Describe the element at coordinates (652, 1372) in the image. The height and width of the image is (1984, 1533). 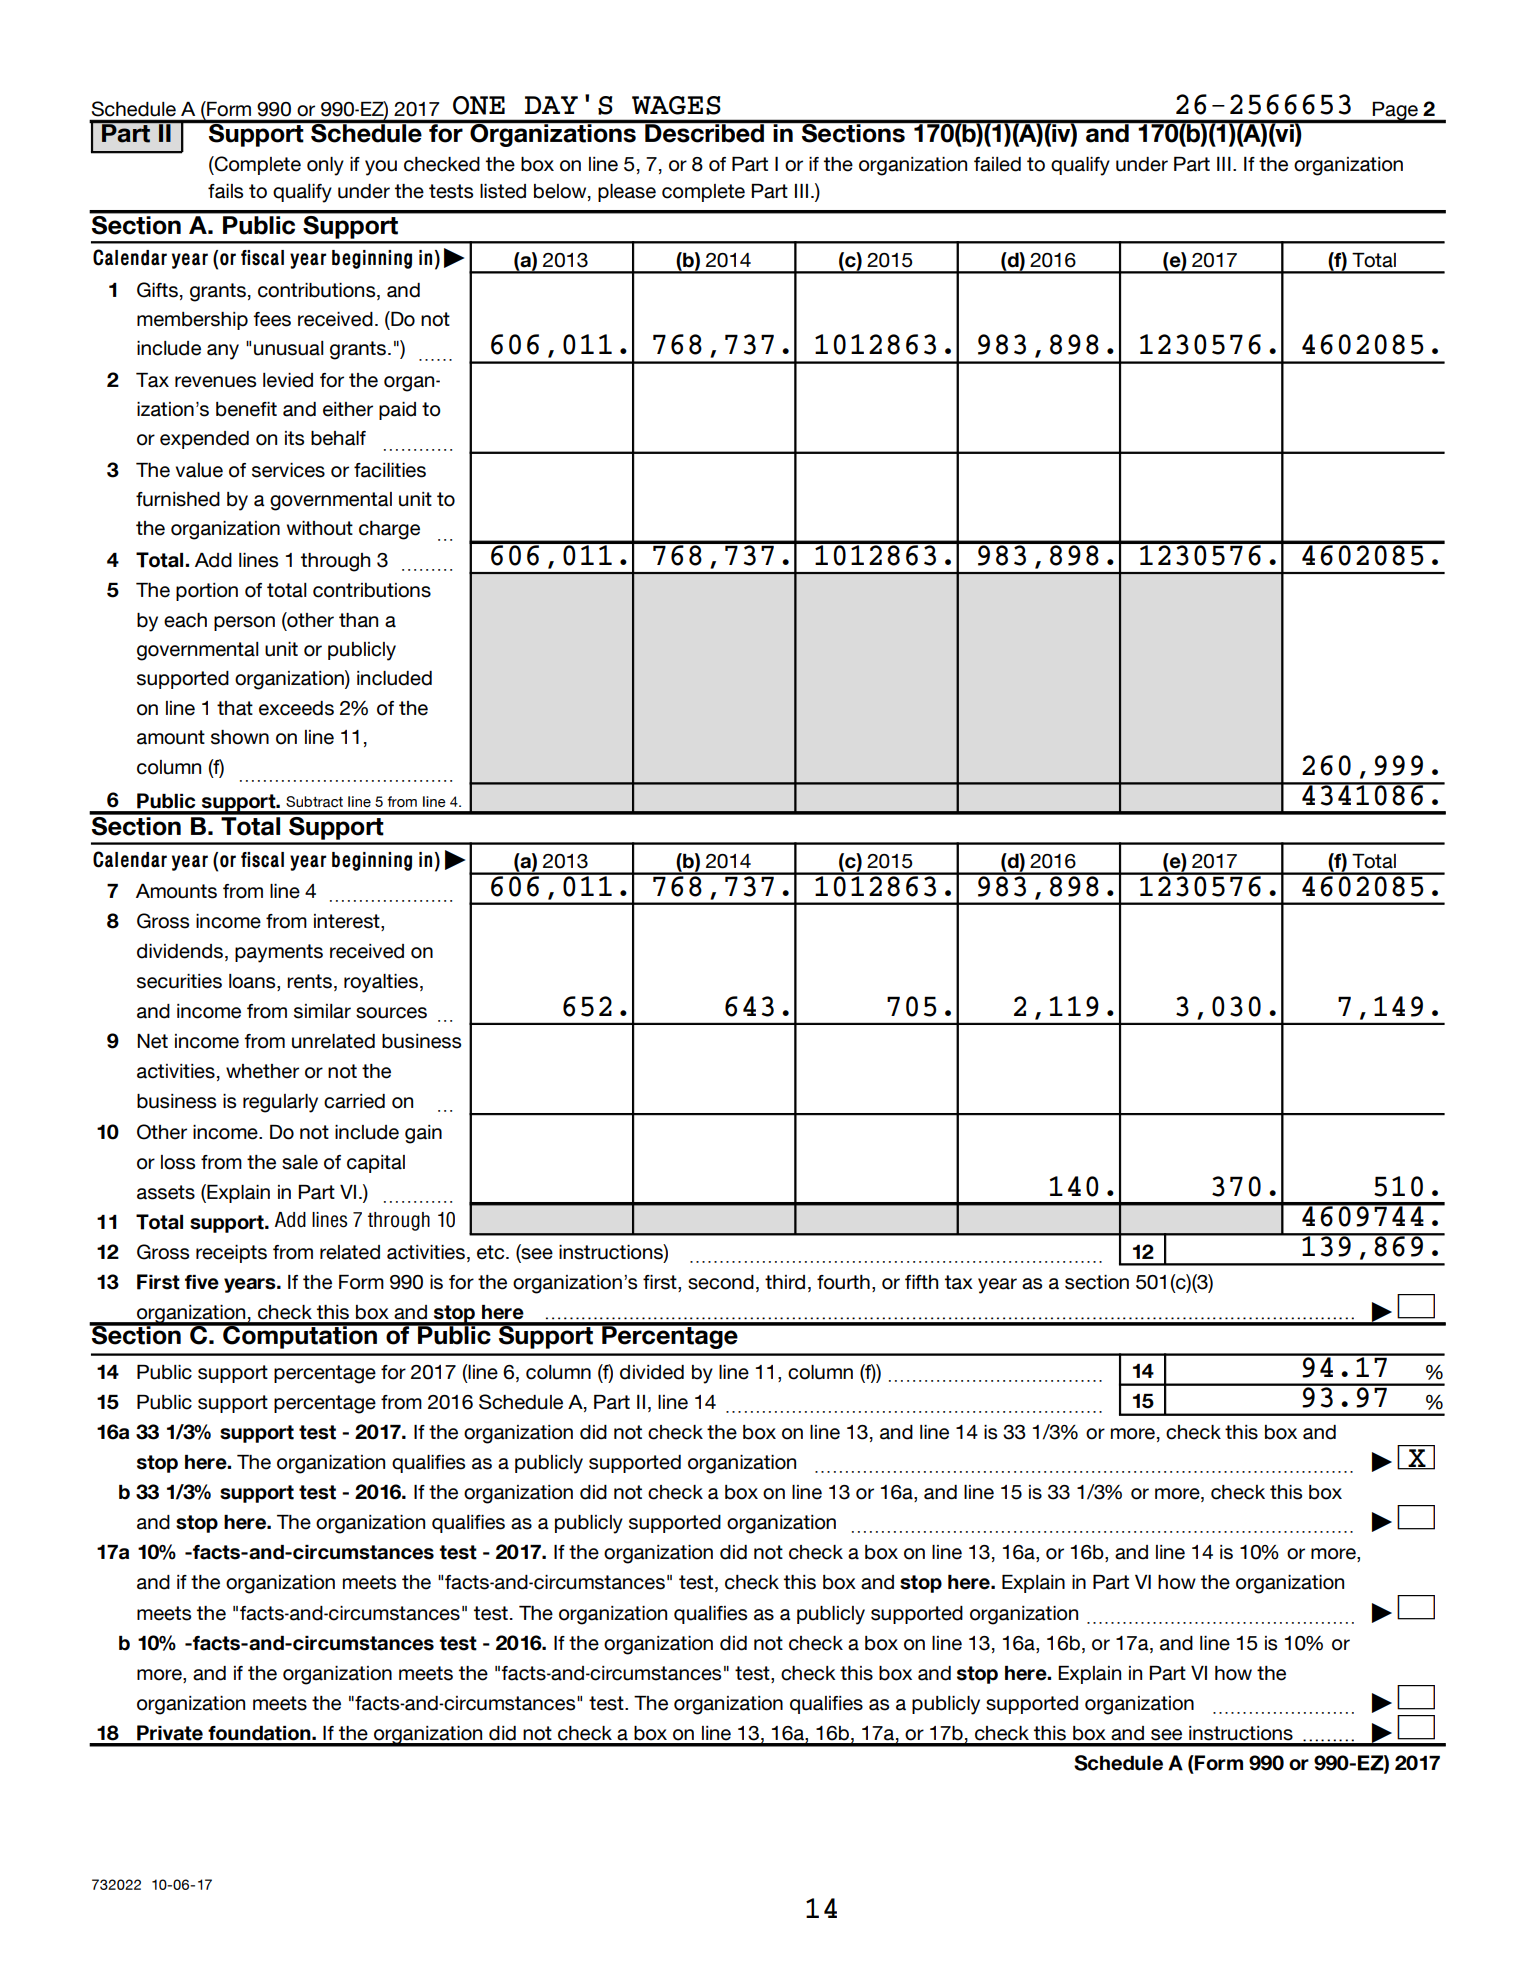
I see `divided` at that location.
